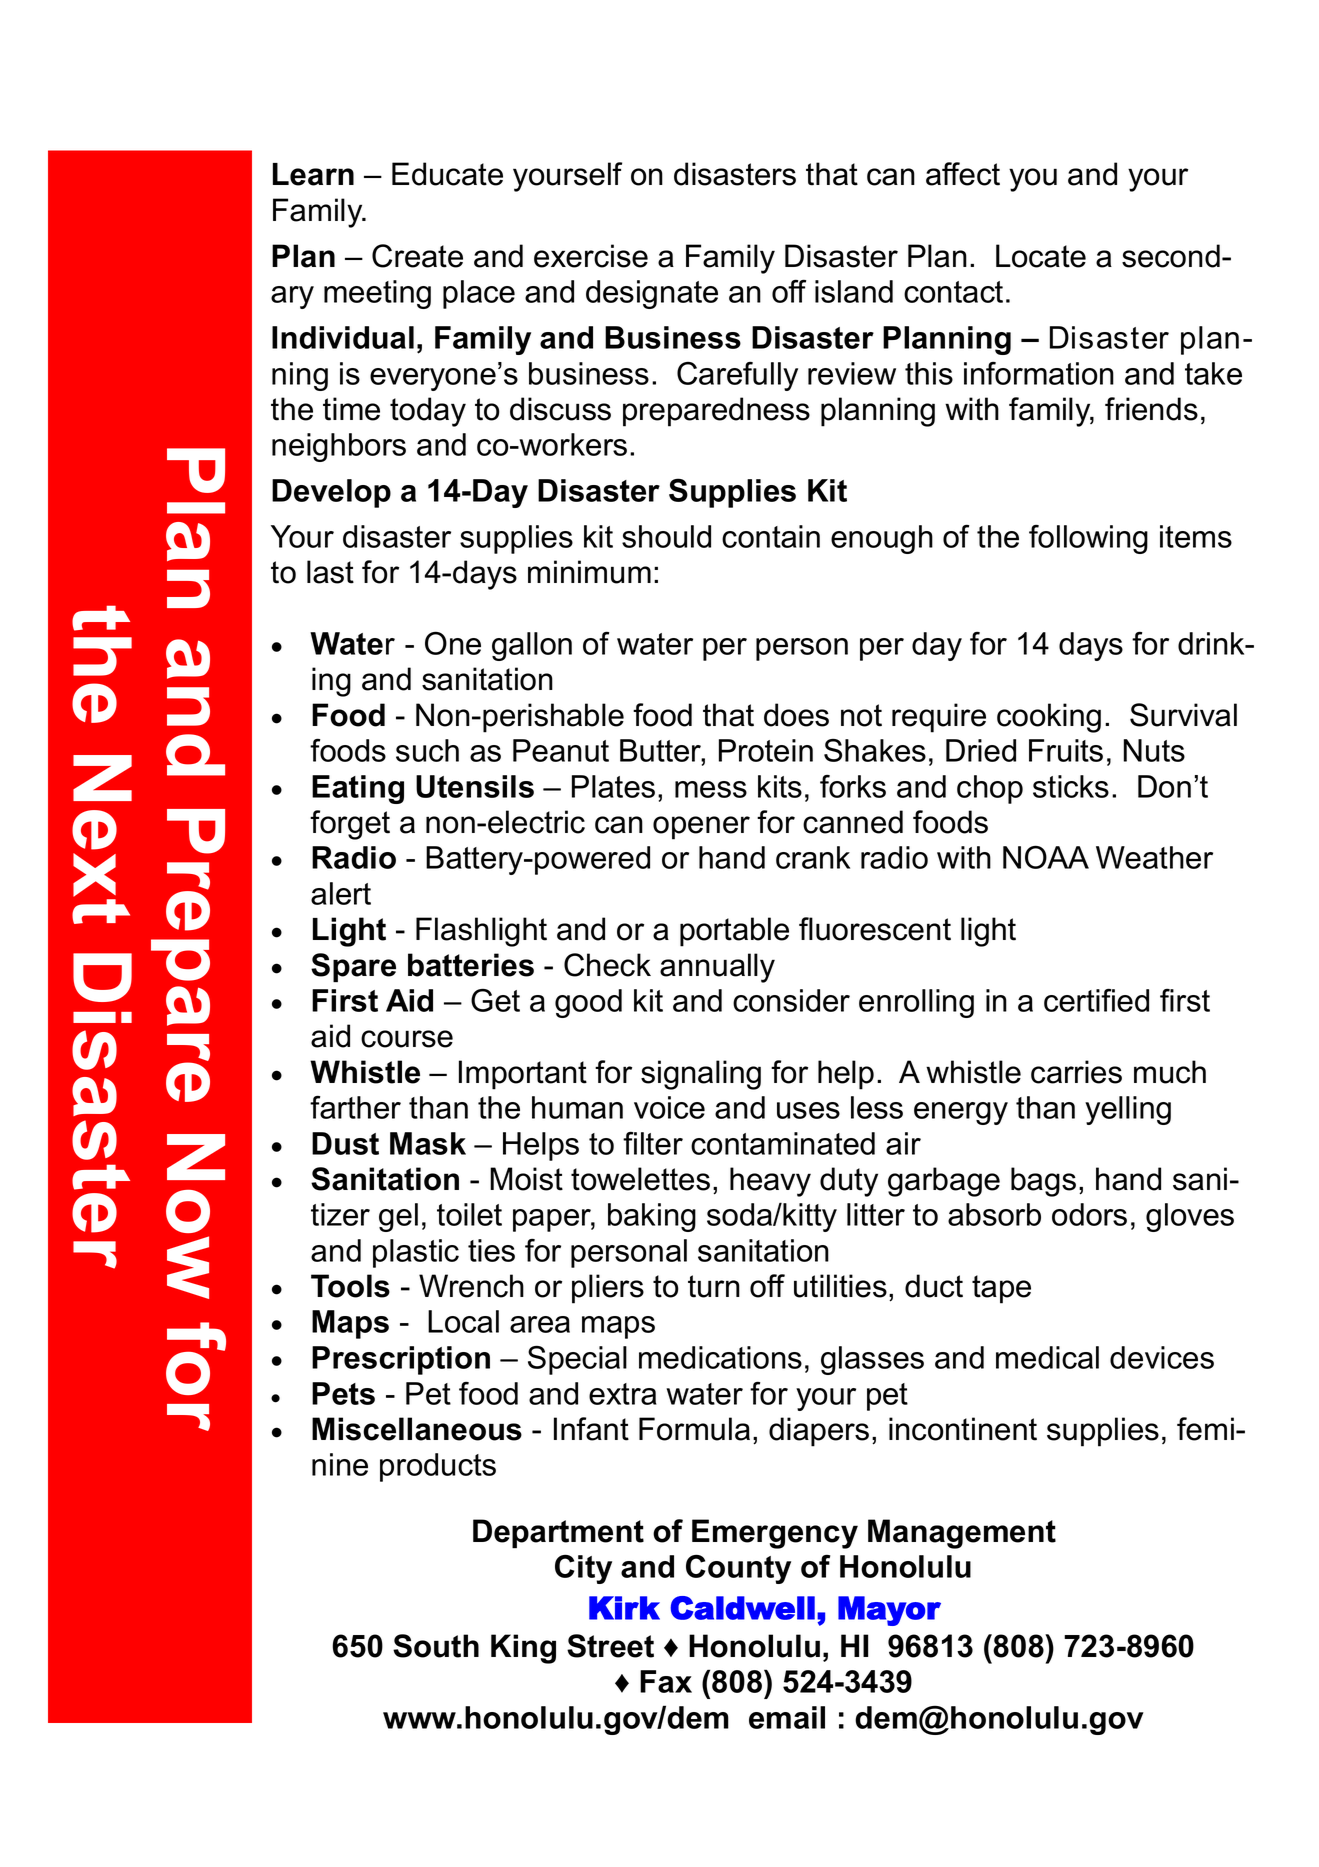 This page has height=1867, width=1319. What do you see at coordinates (436, 1646) in the page?
I see `South` at bounding box center [436, 1646].
